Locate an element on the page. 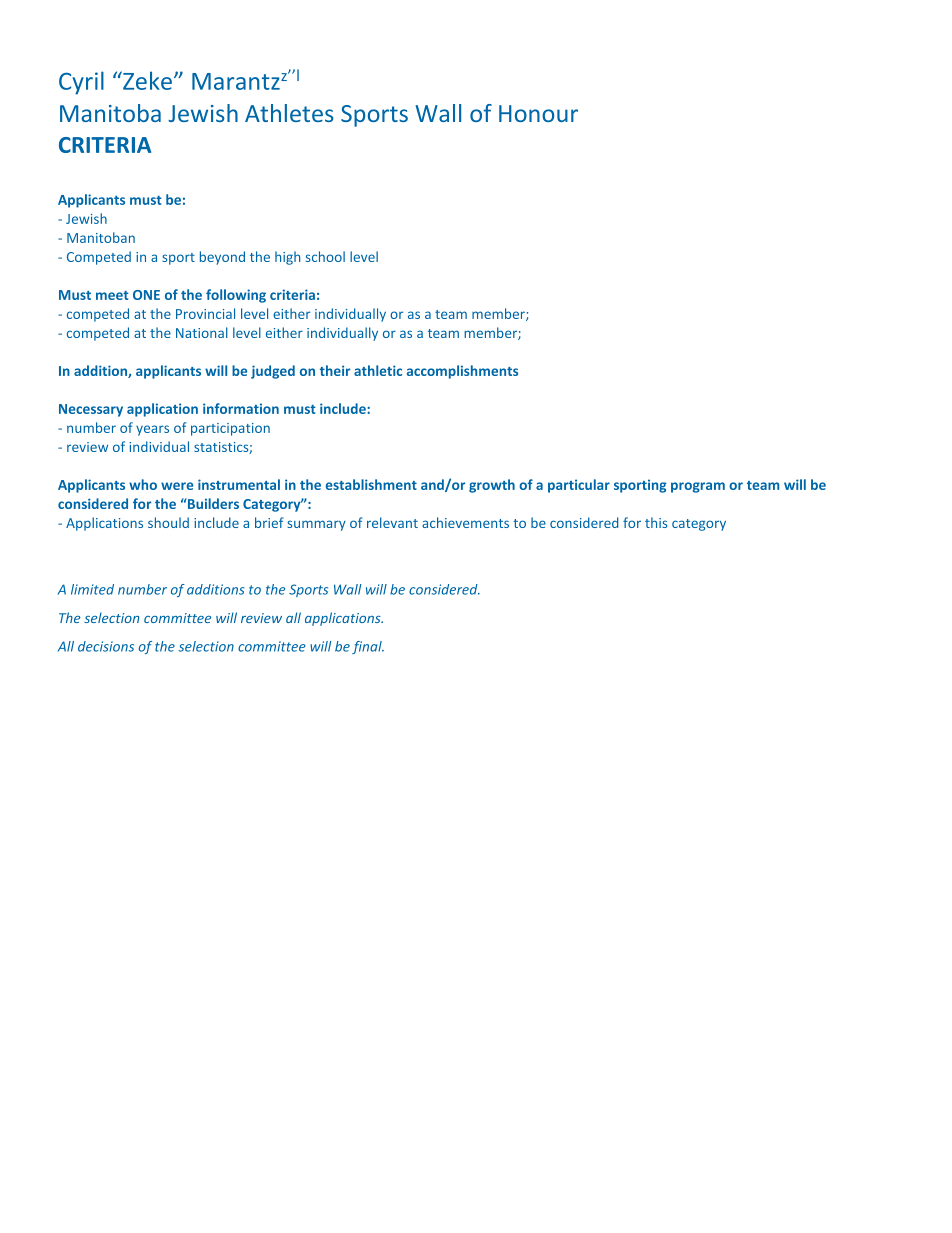  this is located at coordinates (656, 522).
